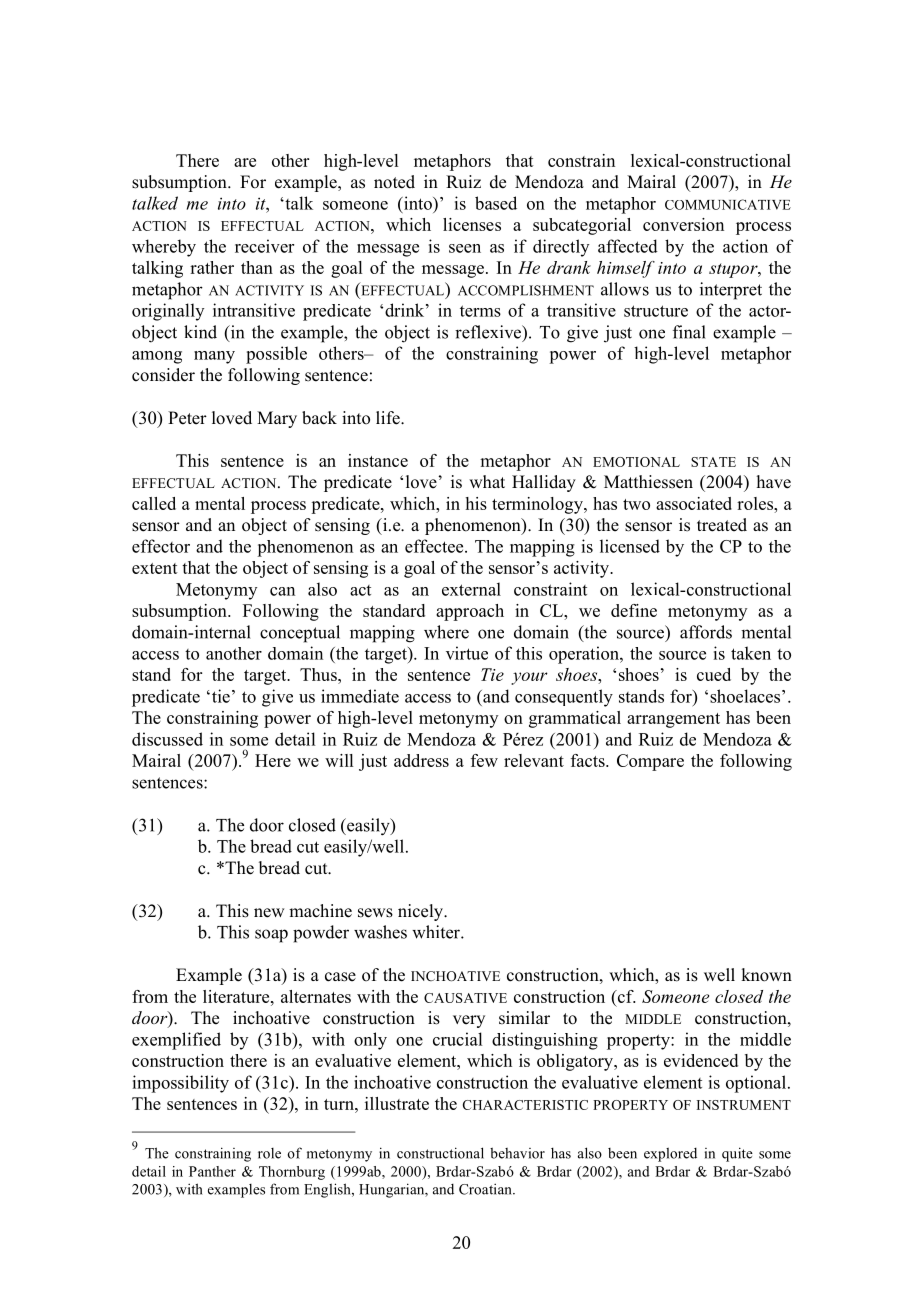  I want to click on new, so click(269, 913).
